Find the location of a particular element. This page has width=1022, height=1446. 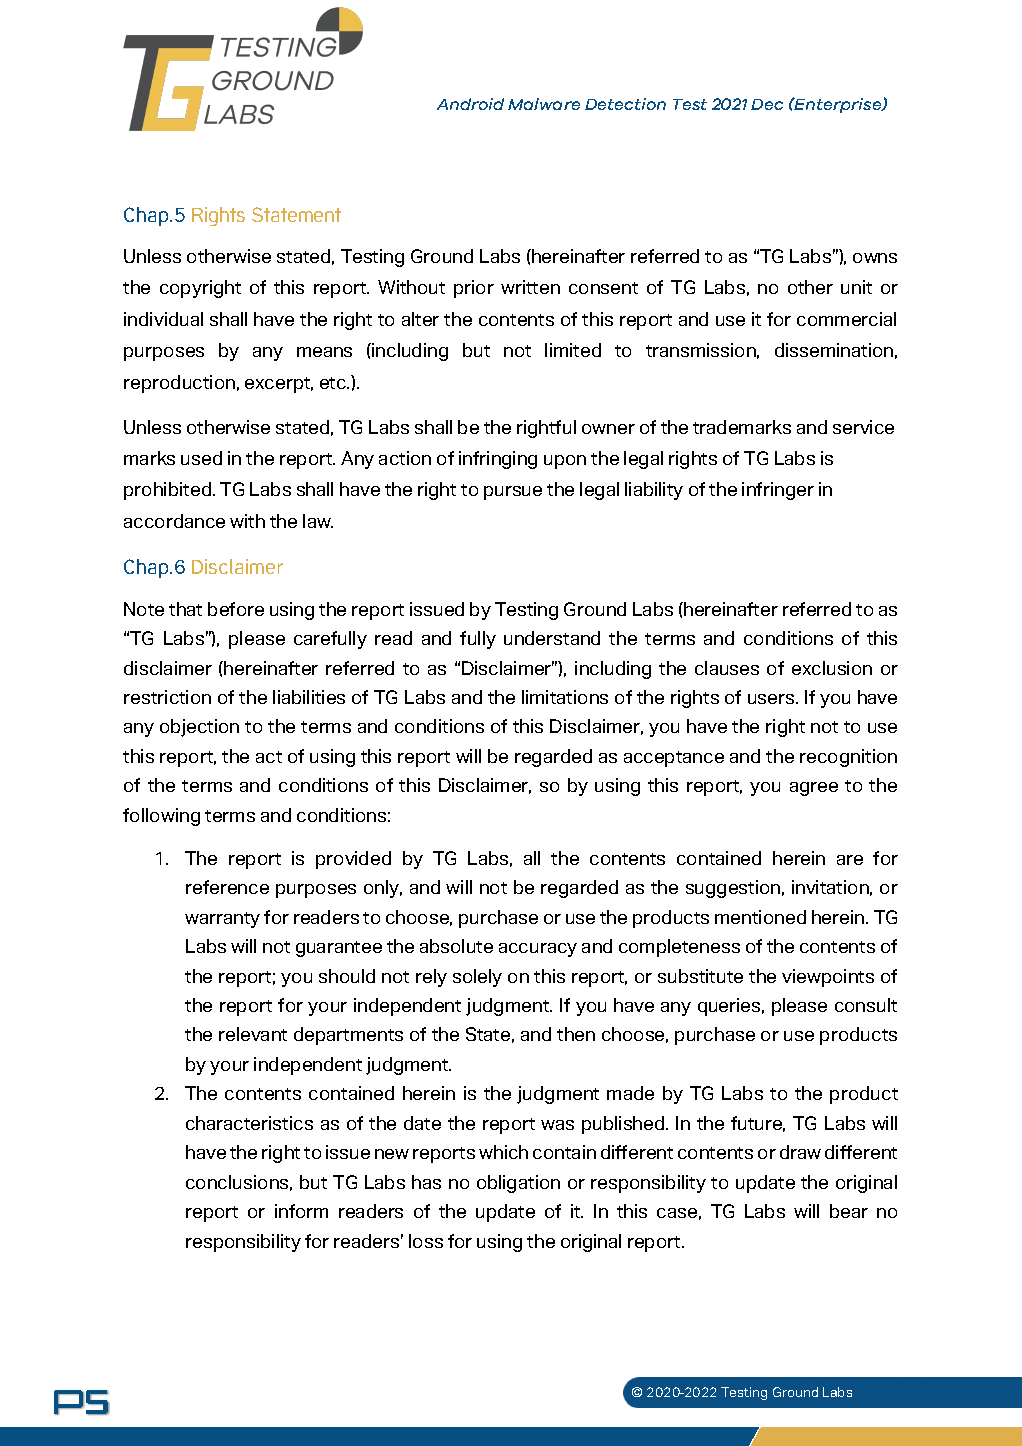

excerpt is located at coordinates (279, 385).
